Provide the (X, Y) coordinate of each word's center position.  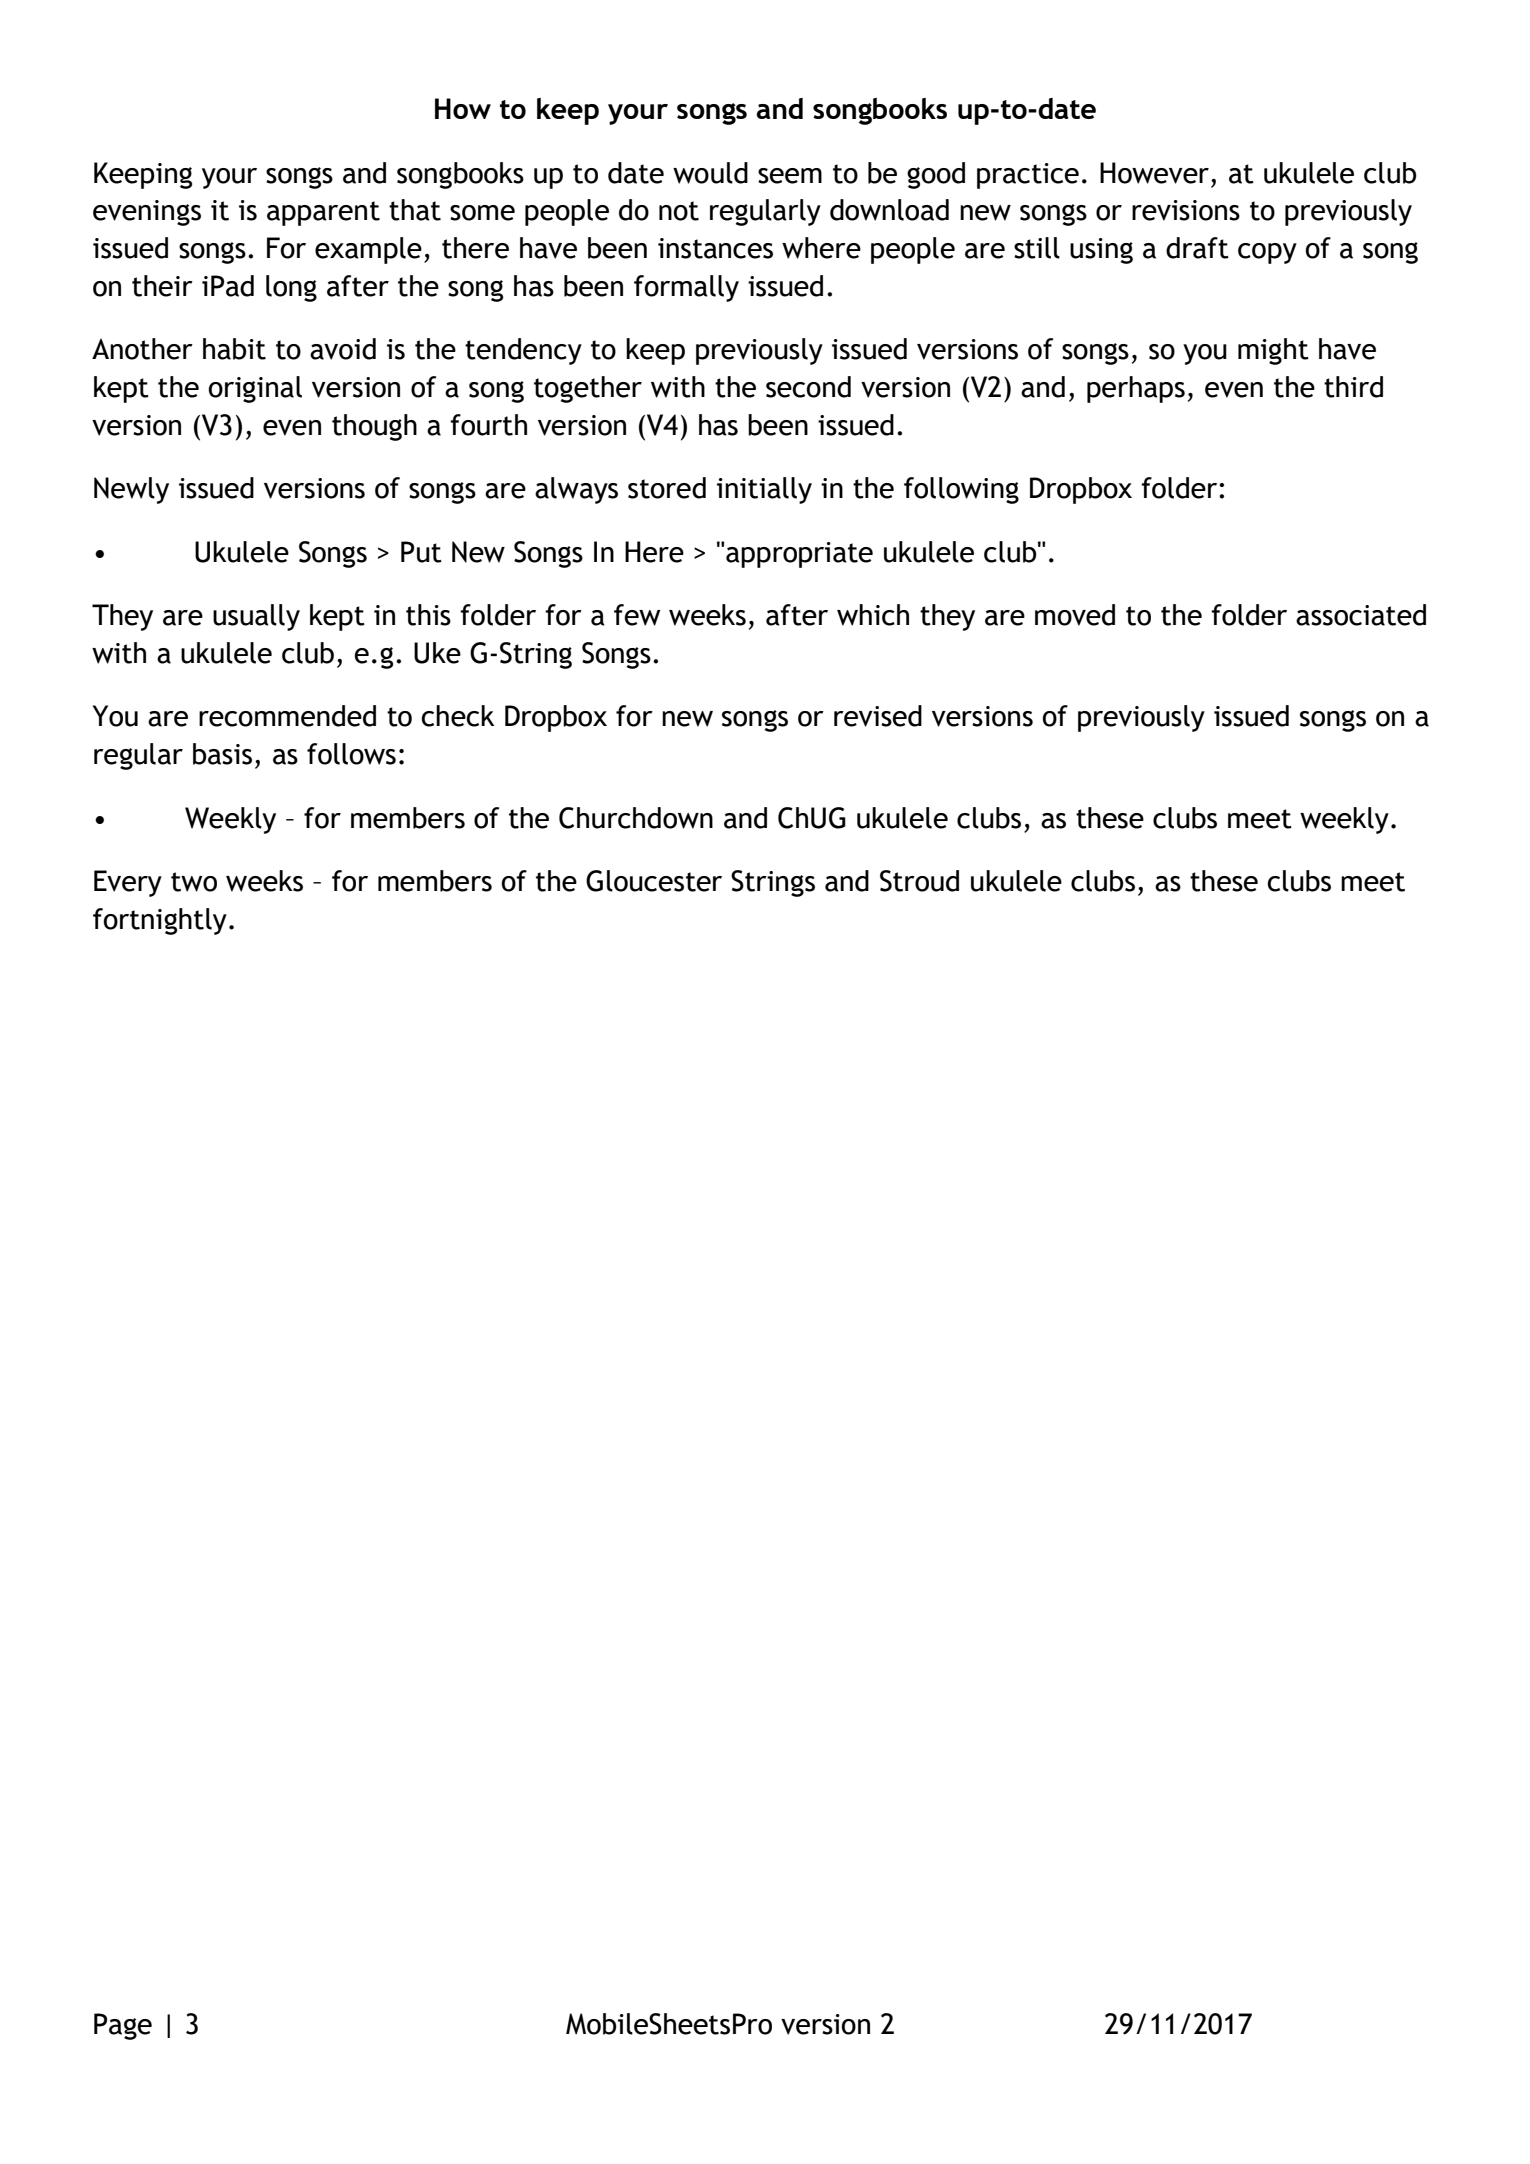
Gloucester (654, 881)
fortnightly (160, 921)
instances (715, 248)
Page (123, 2026)
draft (1197, 248)
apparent (323, 213)
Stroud (919, 881)
